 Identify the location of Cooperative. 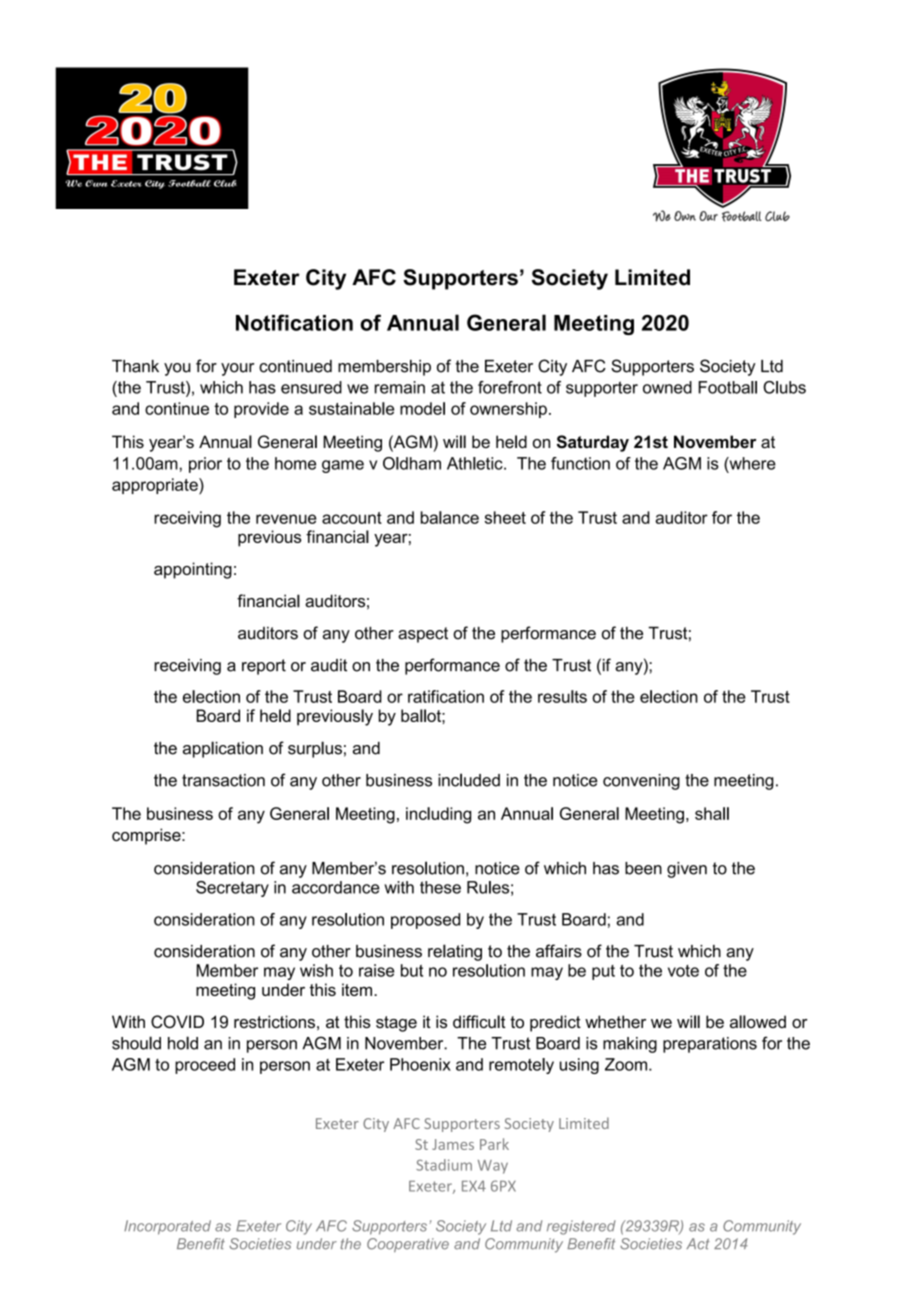
(408, 1245).
